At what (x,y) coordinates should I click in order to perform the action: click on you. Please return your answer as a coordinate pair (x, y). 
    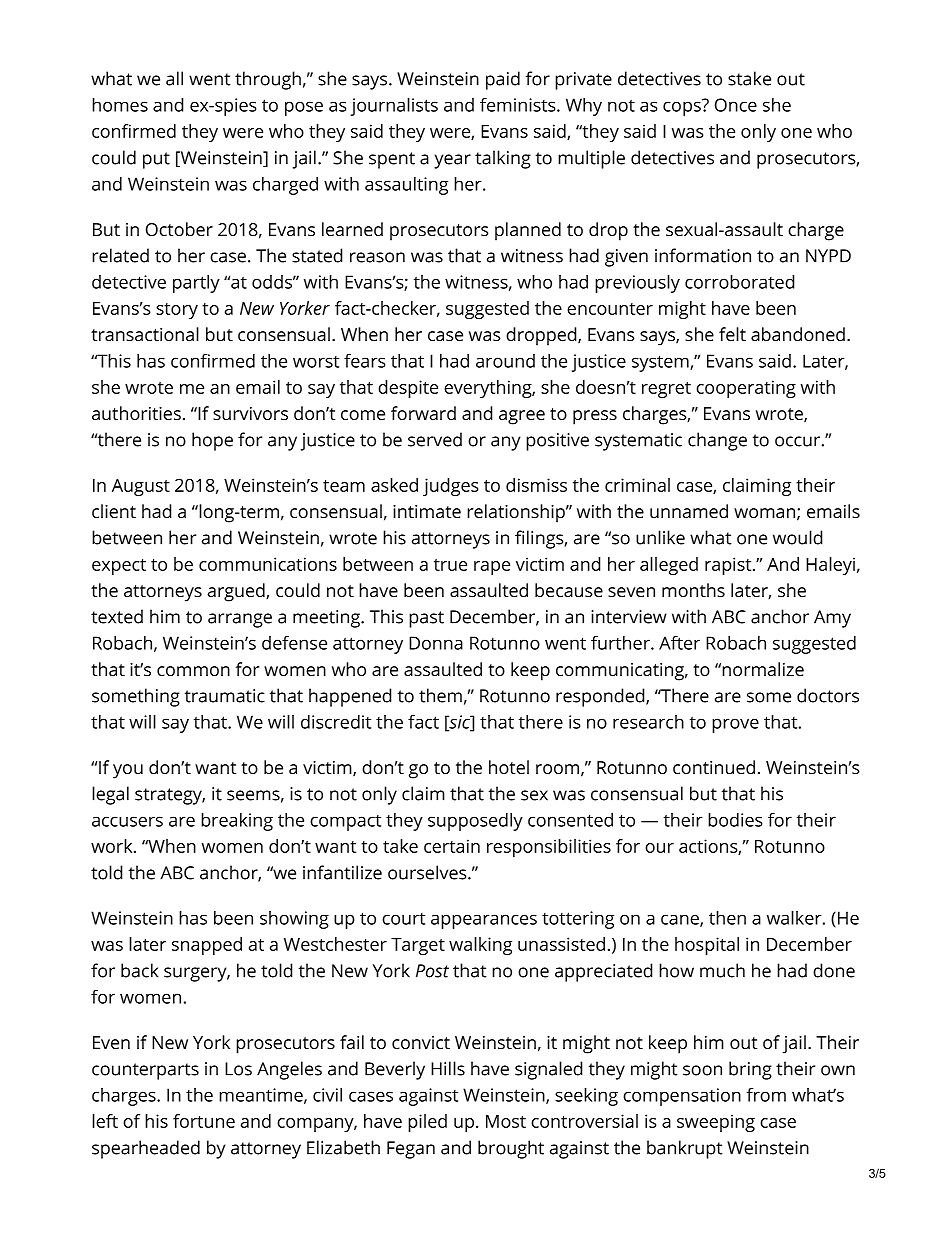
    Looking at the image, I should click on (128, 771).
